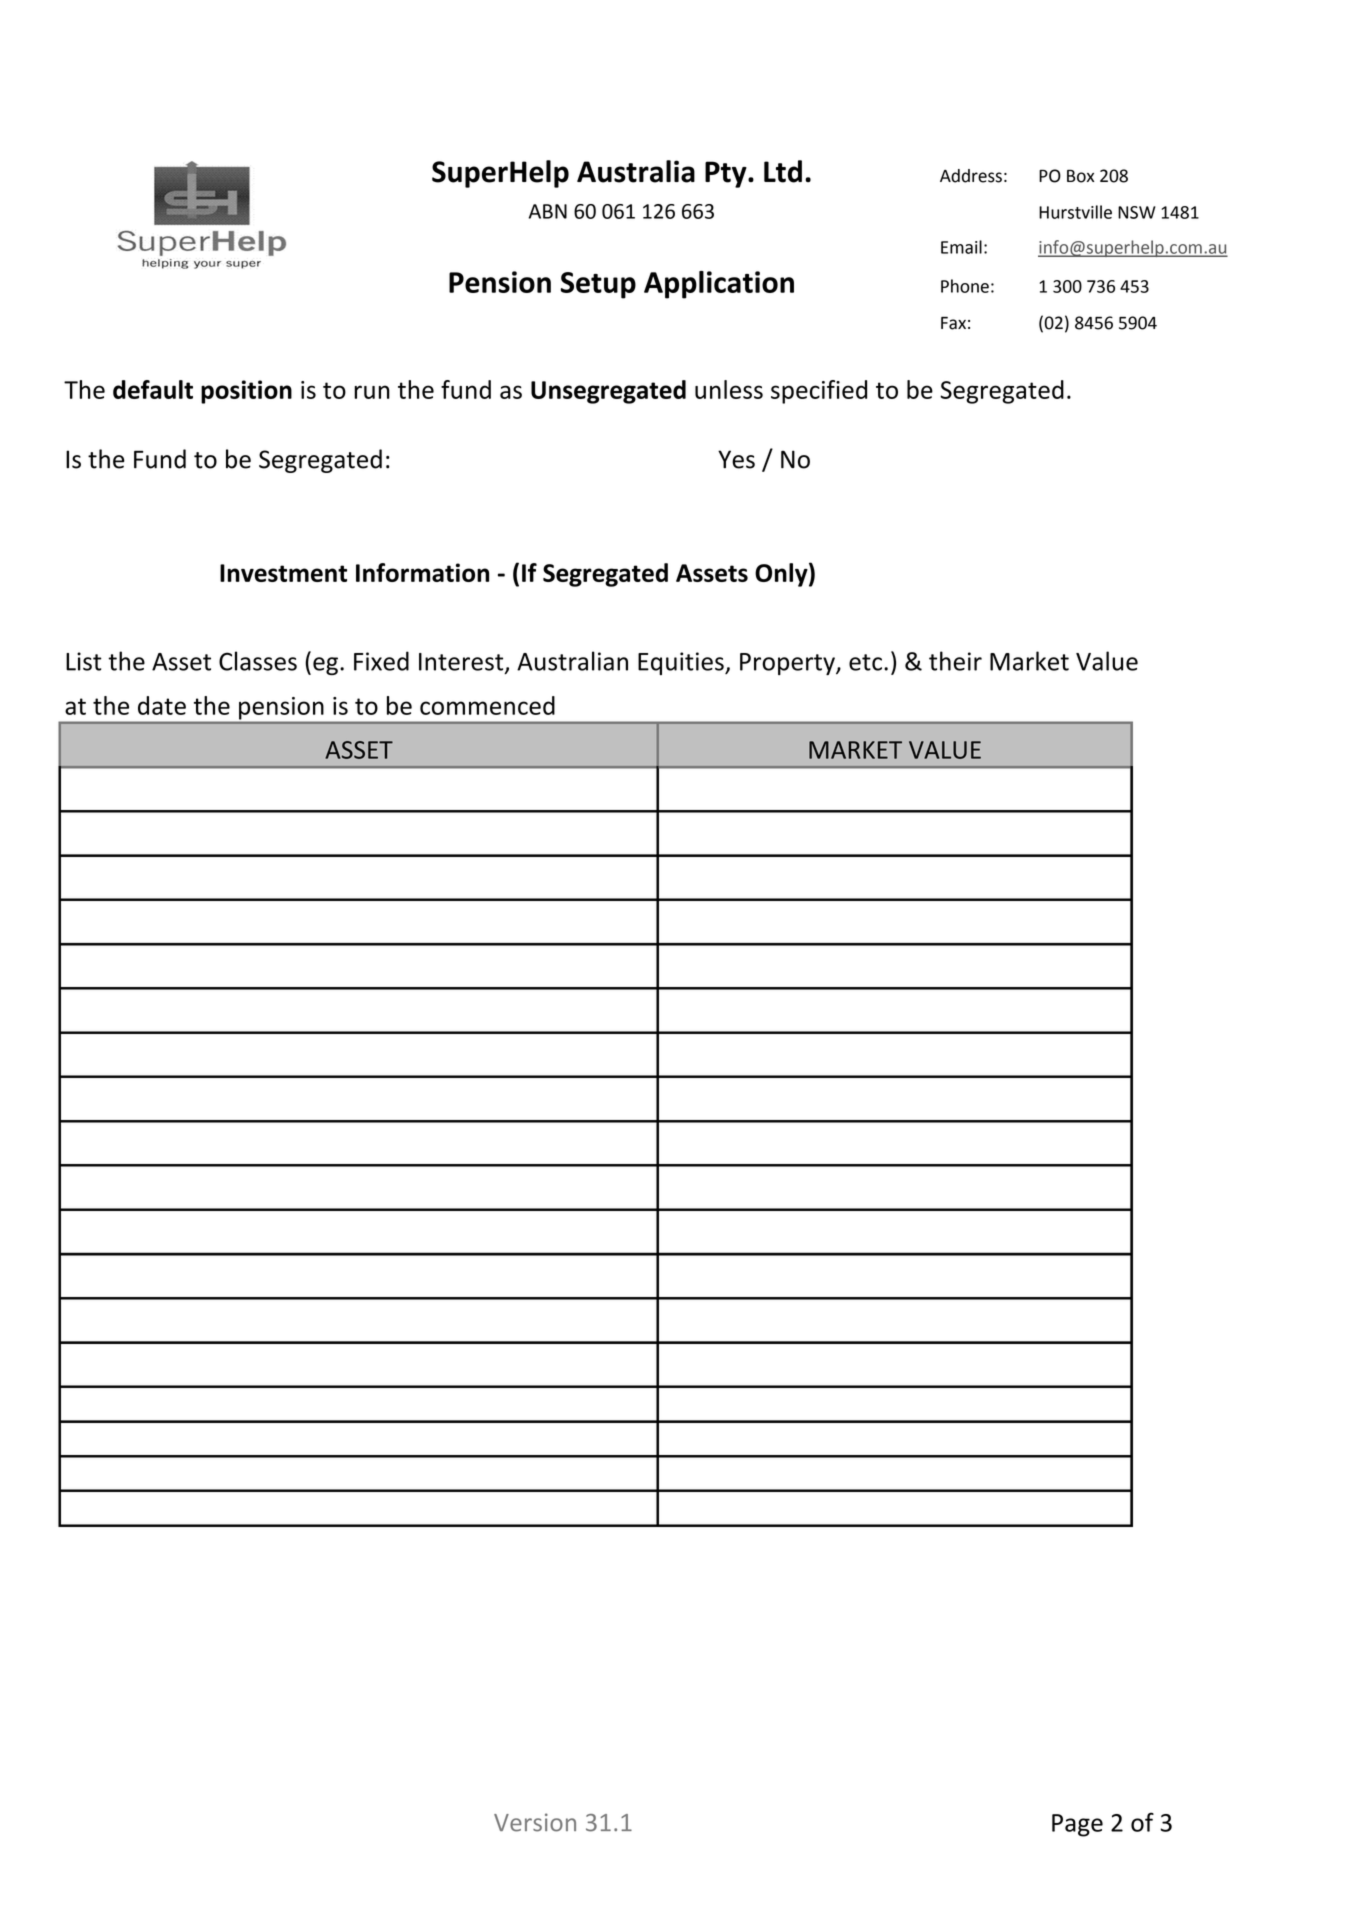 Image resolution: width=1355 pixels, height=1917 pixels. What do you see at coordinates (381, 661) in the document?
I see `Fixed` at bounding box center [381, 661].
